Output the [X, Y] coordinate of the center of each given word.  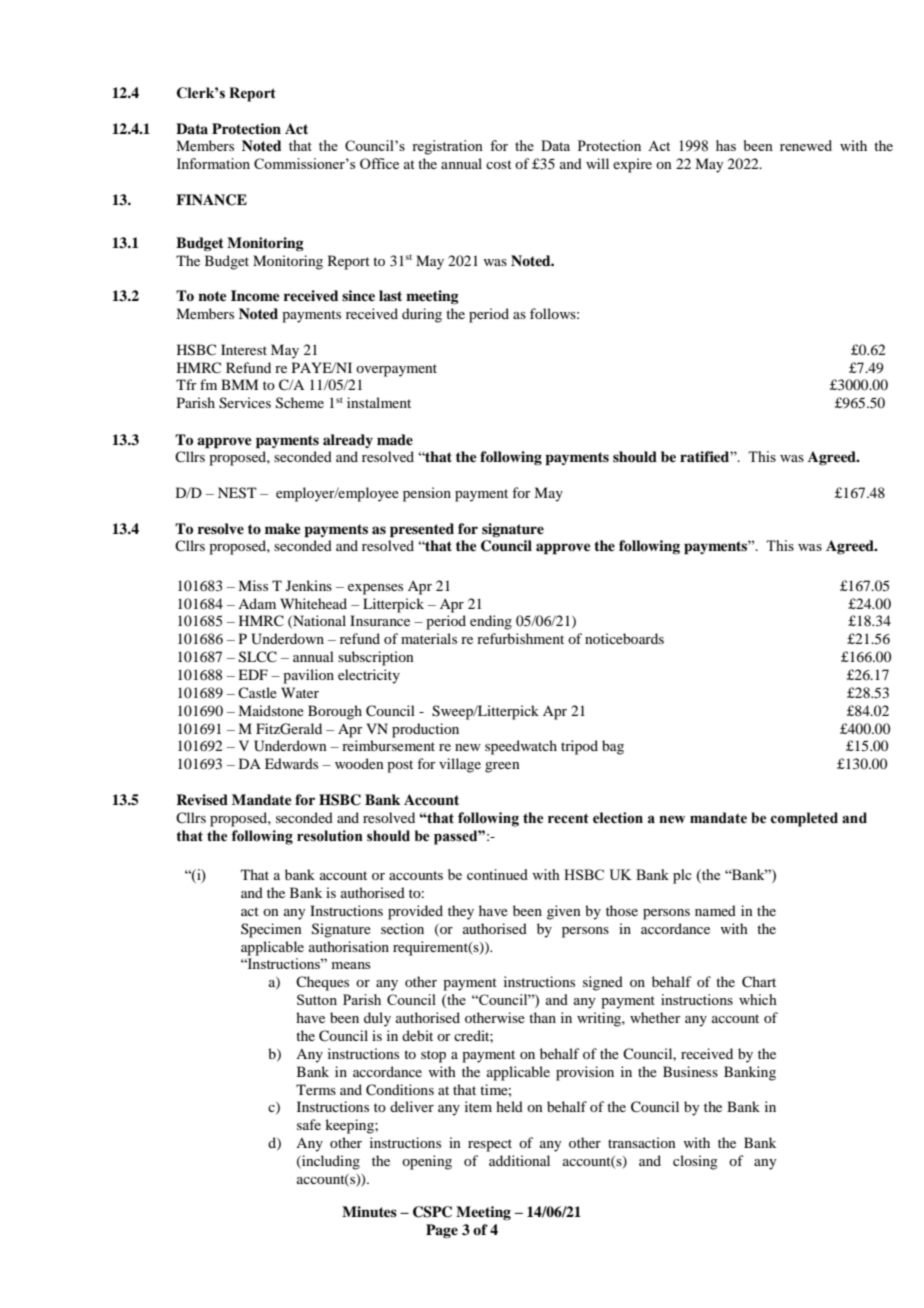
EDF [253, 674]
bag [613, 747]
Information [213, 163]
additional [519, 1160]
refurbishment [520, 638]
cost [499, 164]
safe [309, 1124]
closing [695, 1162]
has [726, 145]
